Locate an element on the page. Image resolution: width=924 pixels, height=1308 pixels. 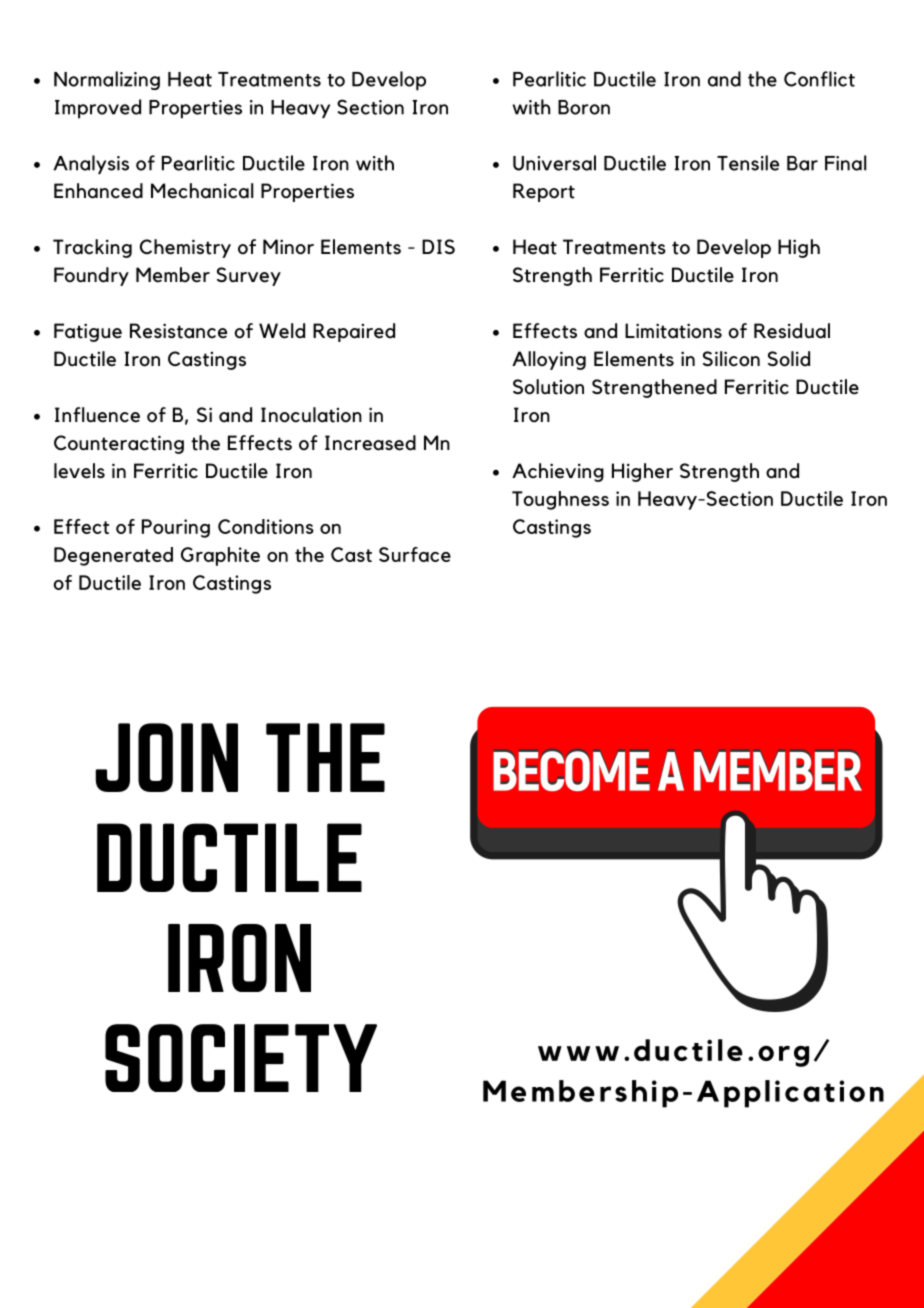
Improved is located at coordinates (98, 109).
